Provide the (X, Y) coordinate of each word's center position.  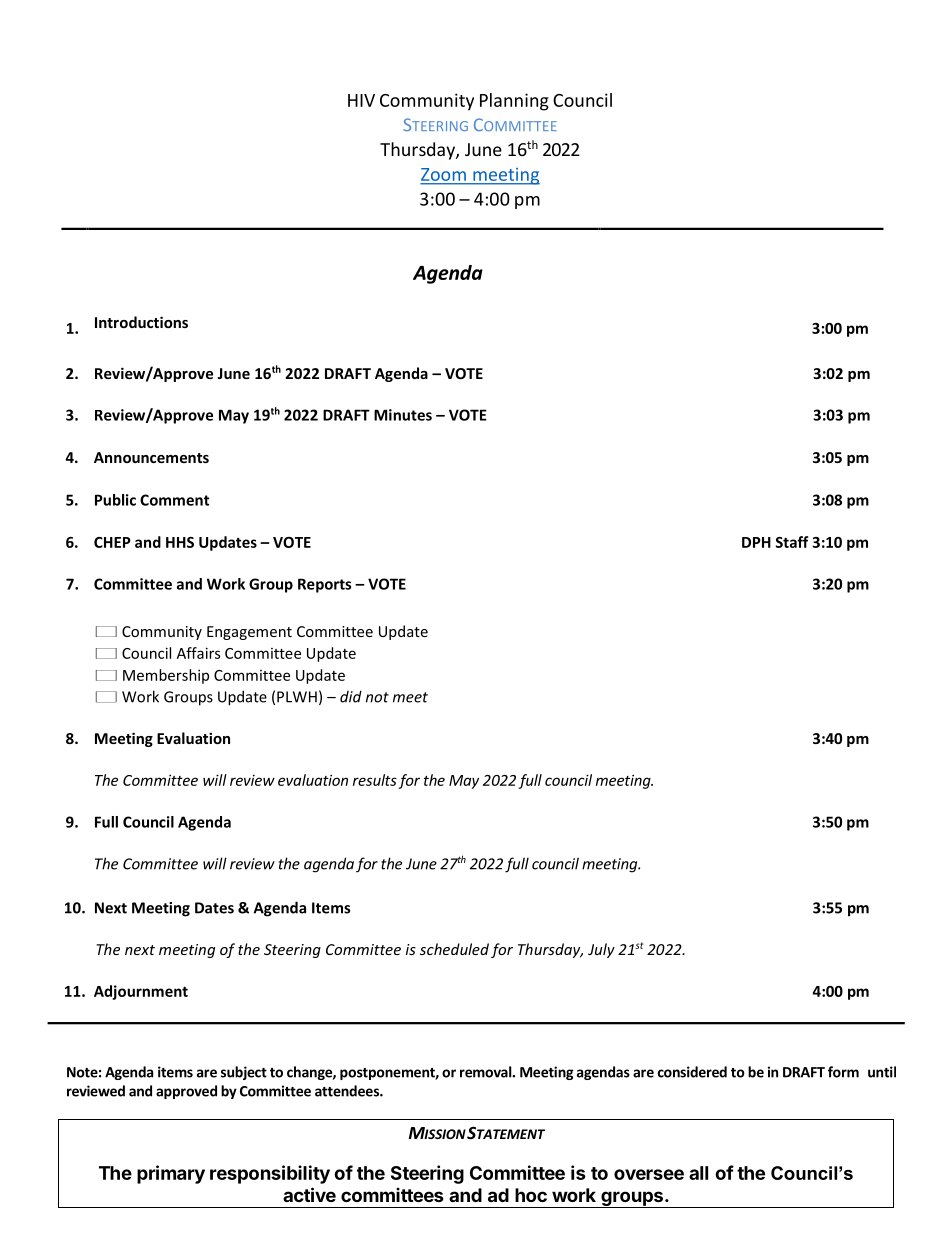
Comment (174, 500)
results (375, 780)
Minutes (403, 415)
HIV (361, 100)
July (601, 950)
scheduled (454, 949)
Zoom (444, 176)
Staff (792, 542)
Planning (514, 102)
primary (171, 1174)
